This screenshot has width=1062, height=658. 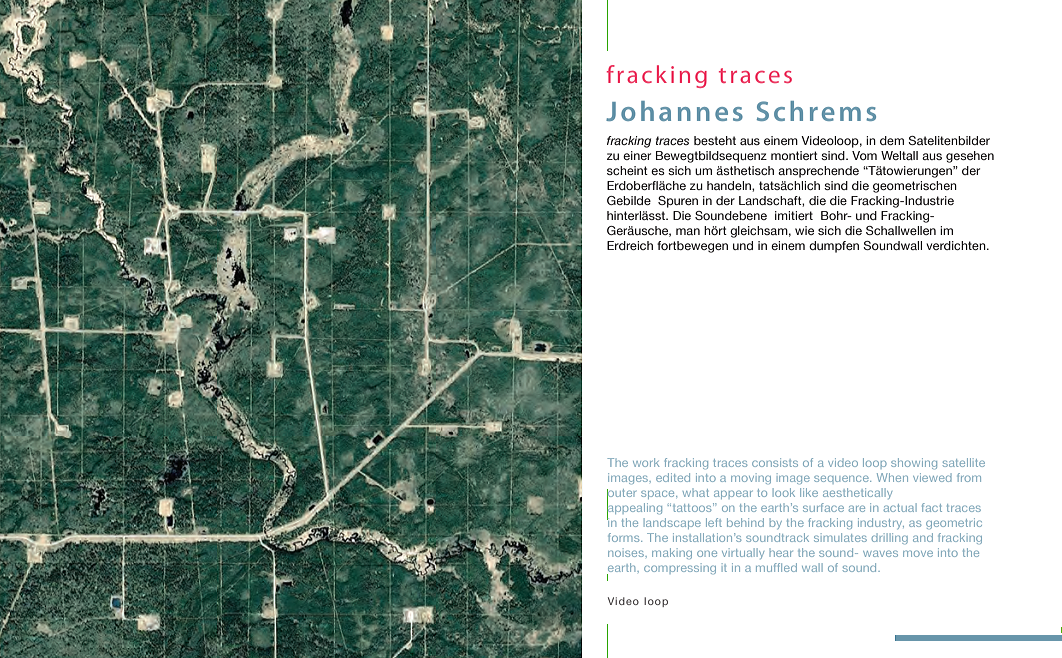 What do you see at coordinates (637, 155) in the screenshot?
I see `einer` at bounding box center [637, 155].
